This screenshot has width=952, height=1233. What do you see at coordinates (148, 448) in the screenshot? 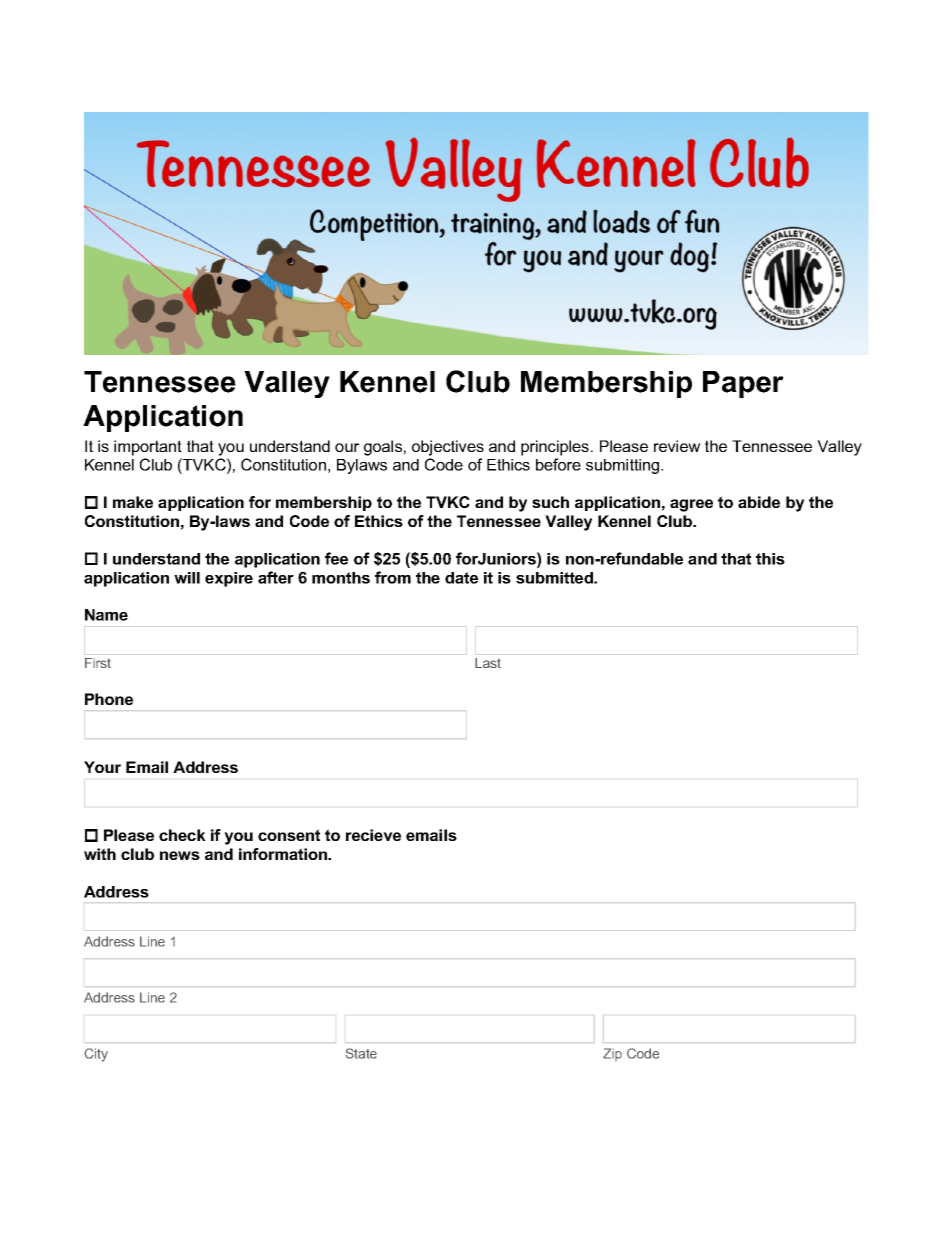
I see `important` at bounding box center [148, 448].
